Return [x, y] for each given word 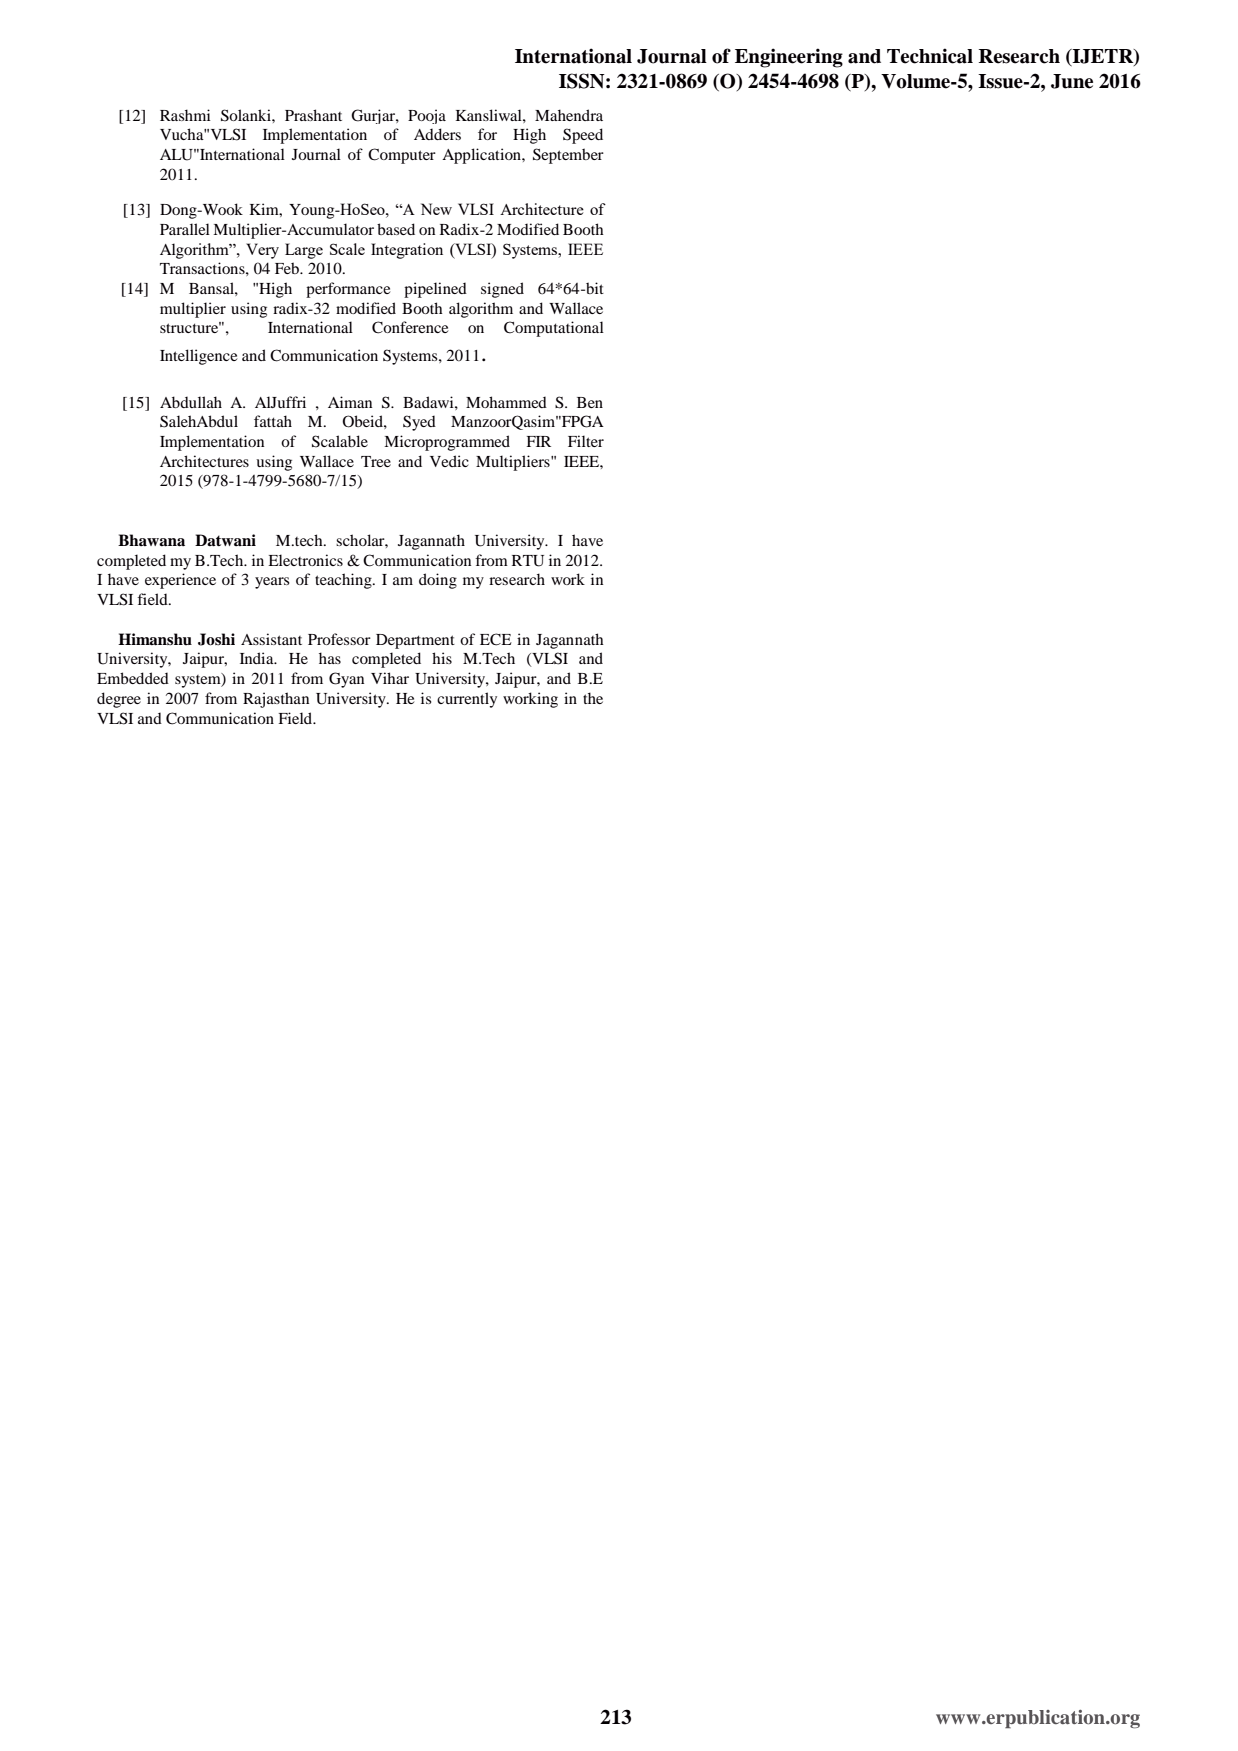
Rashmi [185, 115]
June [1072, 81]
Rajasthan [276, 700]
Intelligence [199, 357]
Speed [583, 136]
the [593, 698]
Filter [586, 441]
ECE [496, 639]
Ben [590, 402]
